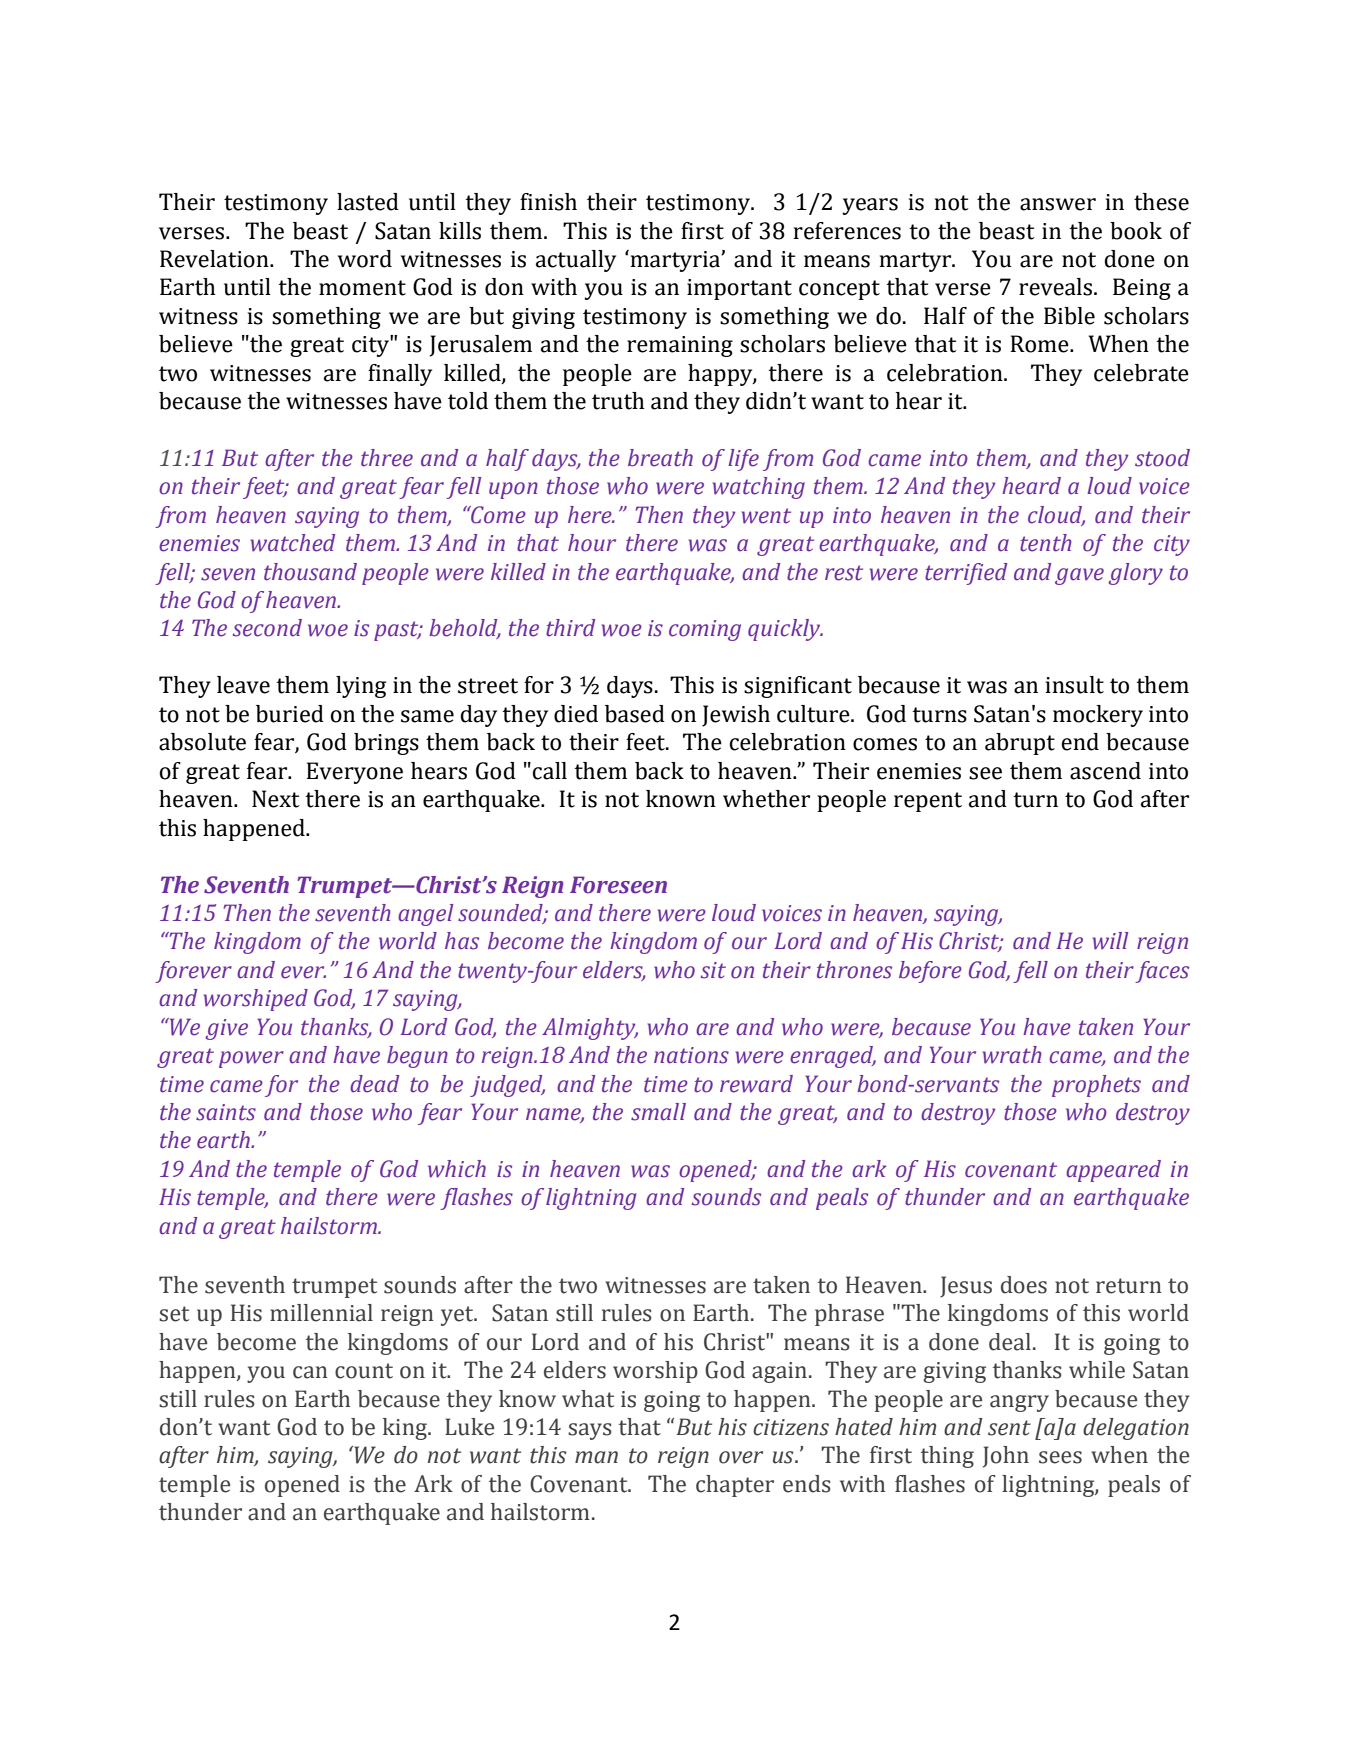 This image has width=1349, height=1746. Describe the element at coordinates (618, 885) in the image. I see `Foreseen` at that location.
